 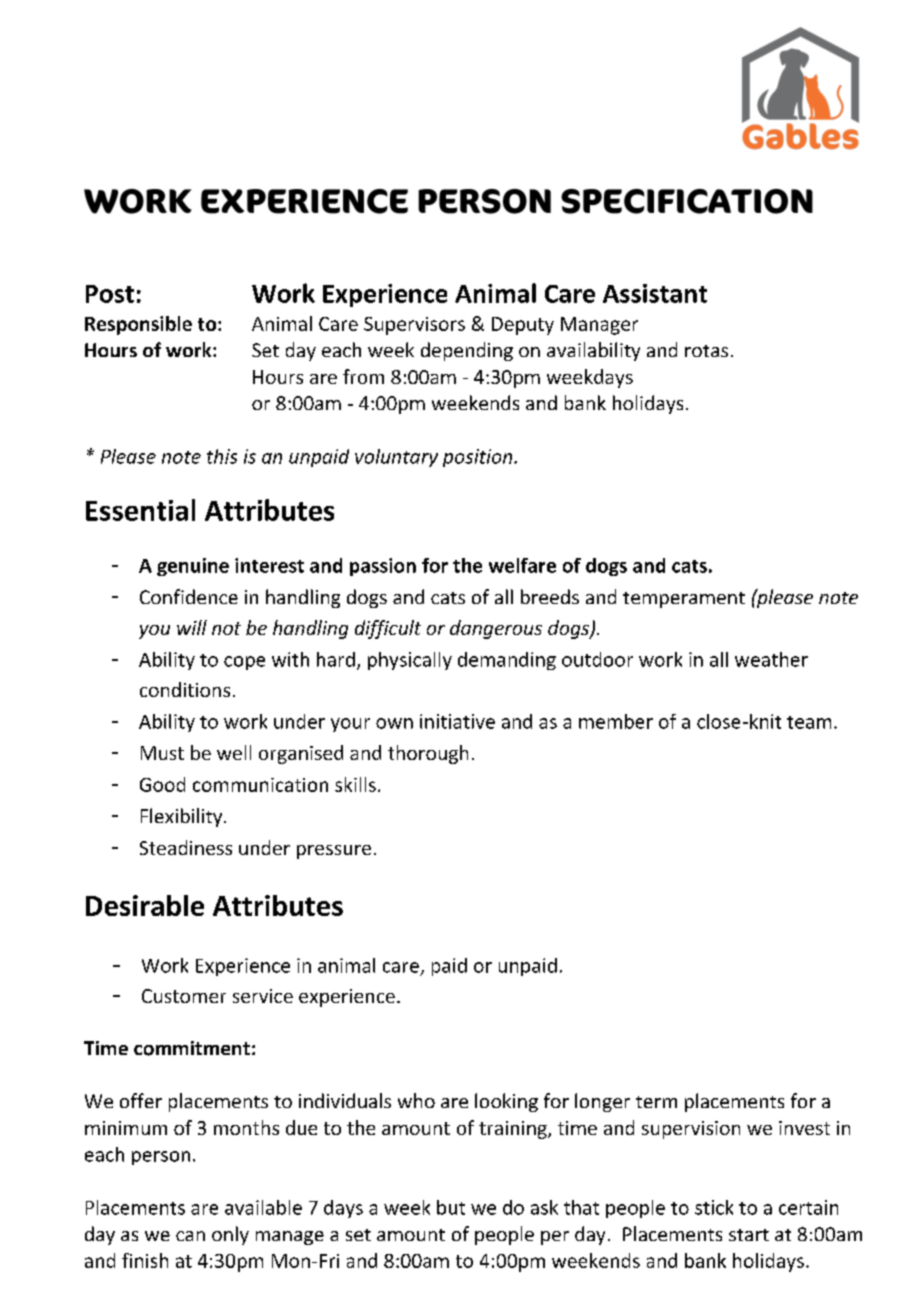 I want to click on depending, so click(x=467, y=351).
